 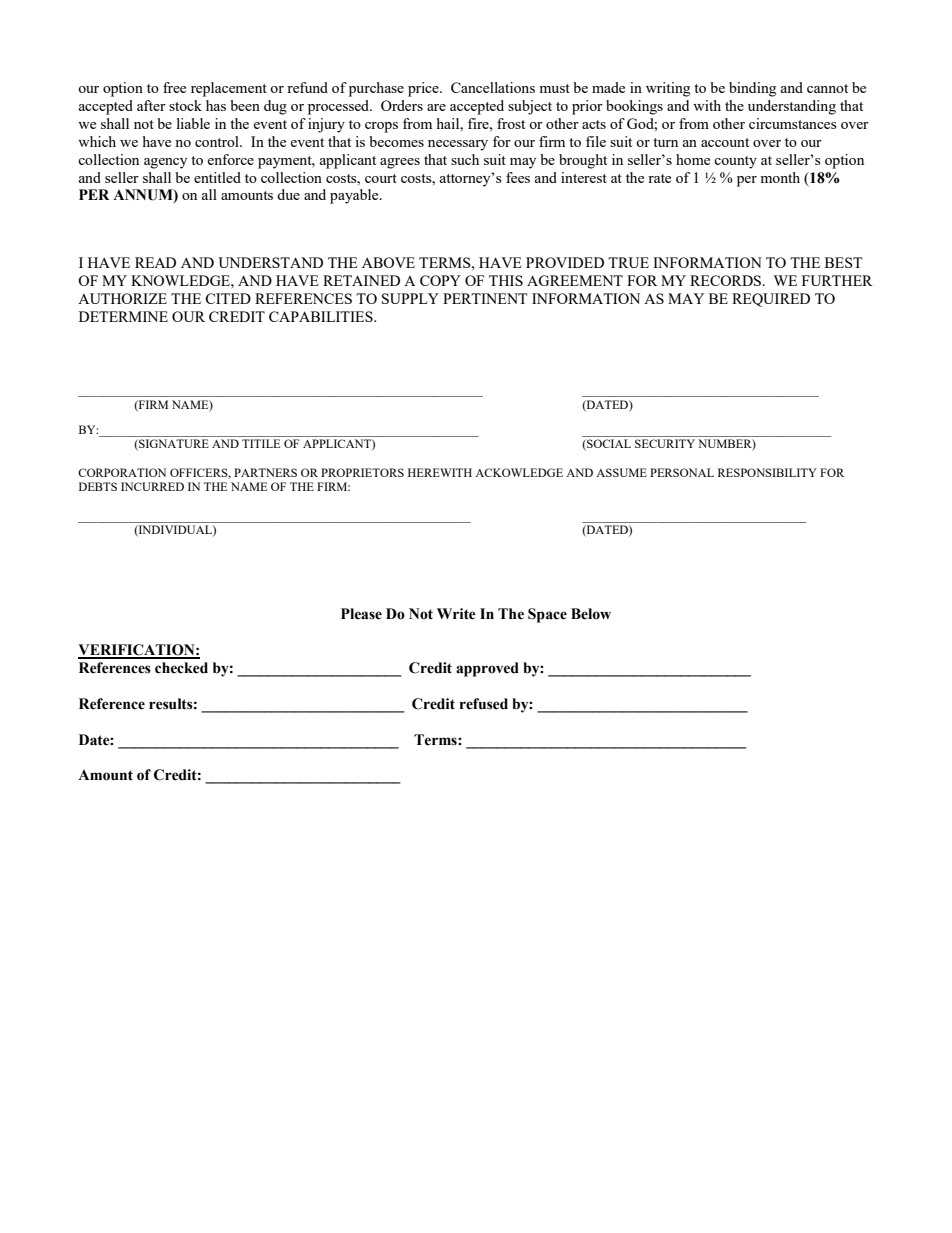 I want to click on RESPONSIBILITY, so click(x=767, y=472).
